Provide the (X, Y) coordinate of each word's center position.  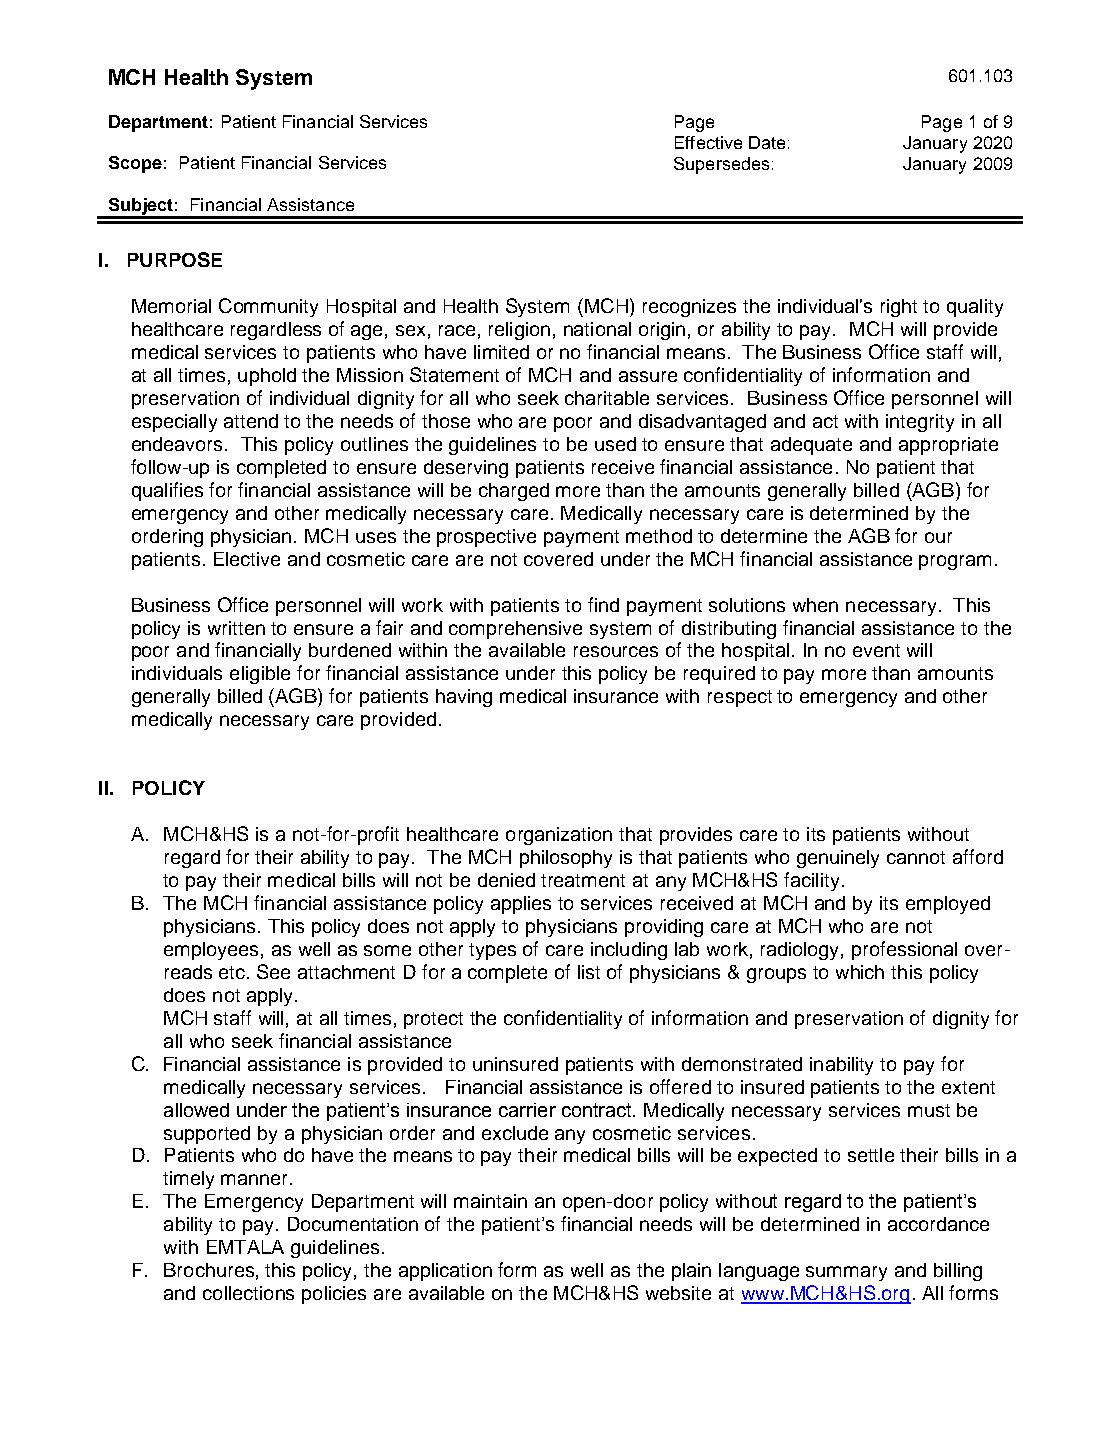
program (955, 562)
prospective (486, 538)
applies (521, 905)
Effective (708, 142)
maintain (490, 1201)
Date (767, 142)
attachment (346, 972)
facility (811, 881)
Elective (247, 559)
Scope (135, 164)
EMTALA (245, 1247)
